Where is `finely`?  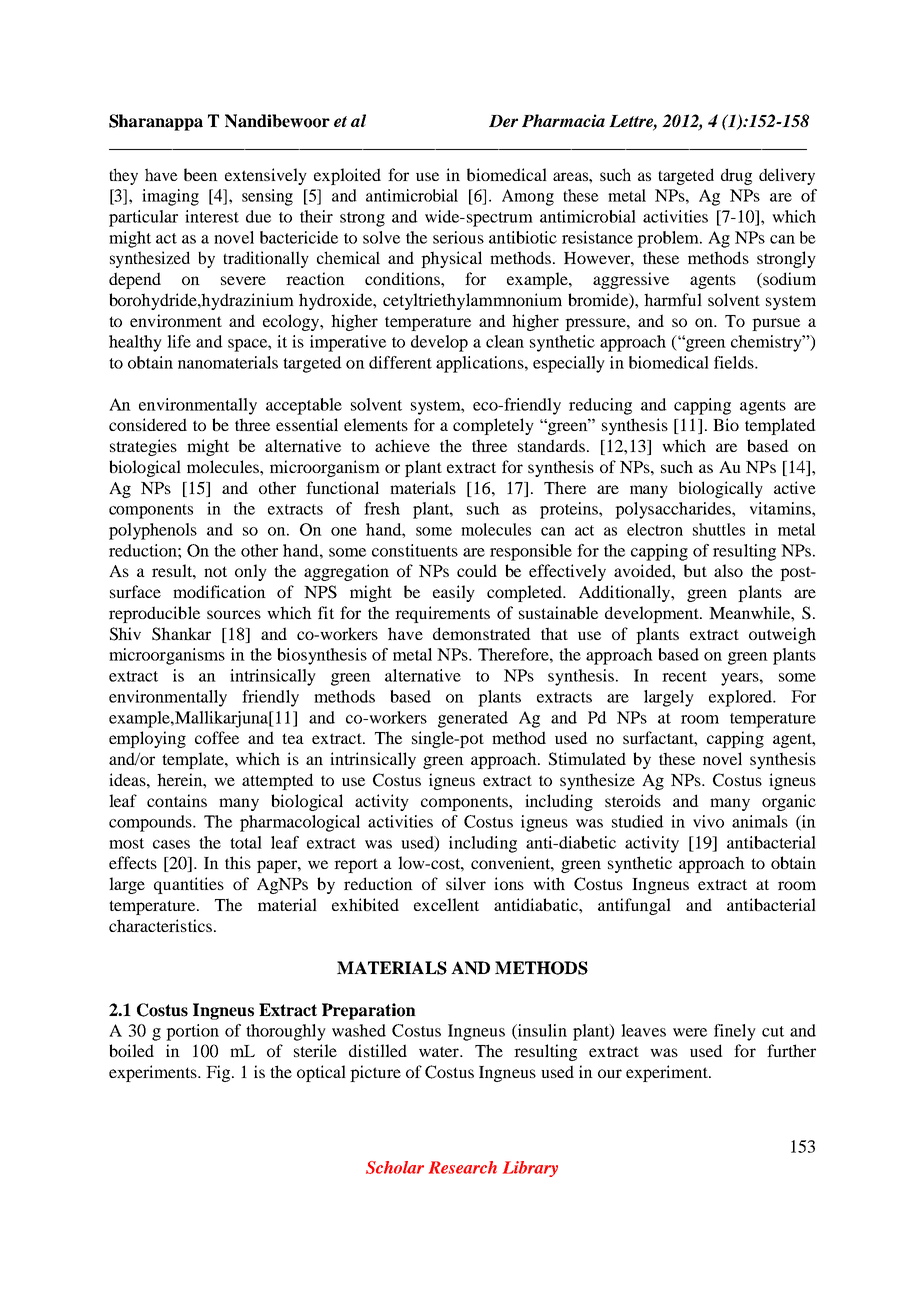 finely is located at coordinates (735, 1032).
